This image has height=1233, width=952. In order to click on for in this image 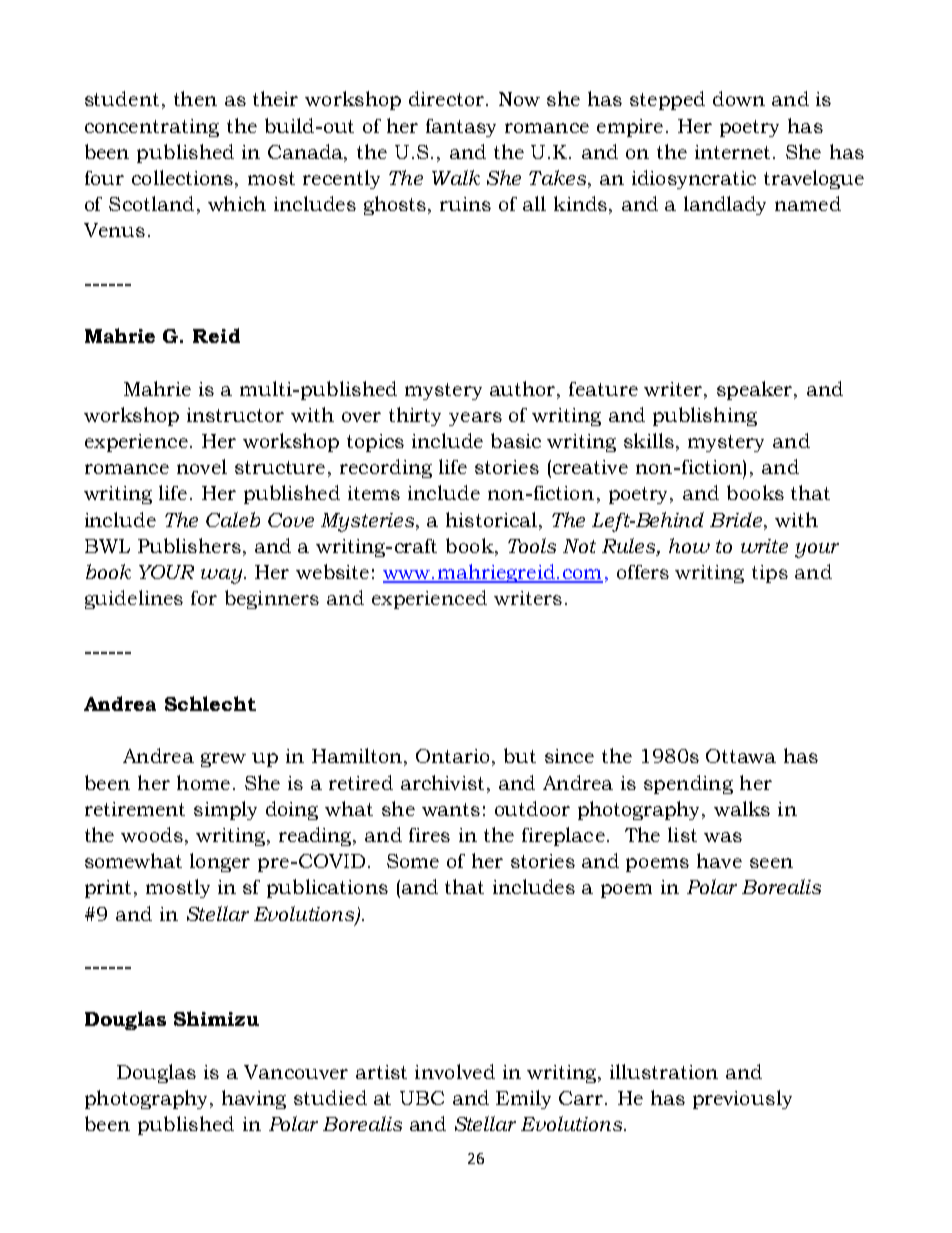, I will do `click(204, 598)`.
